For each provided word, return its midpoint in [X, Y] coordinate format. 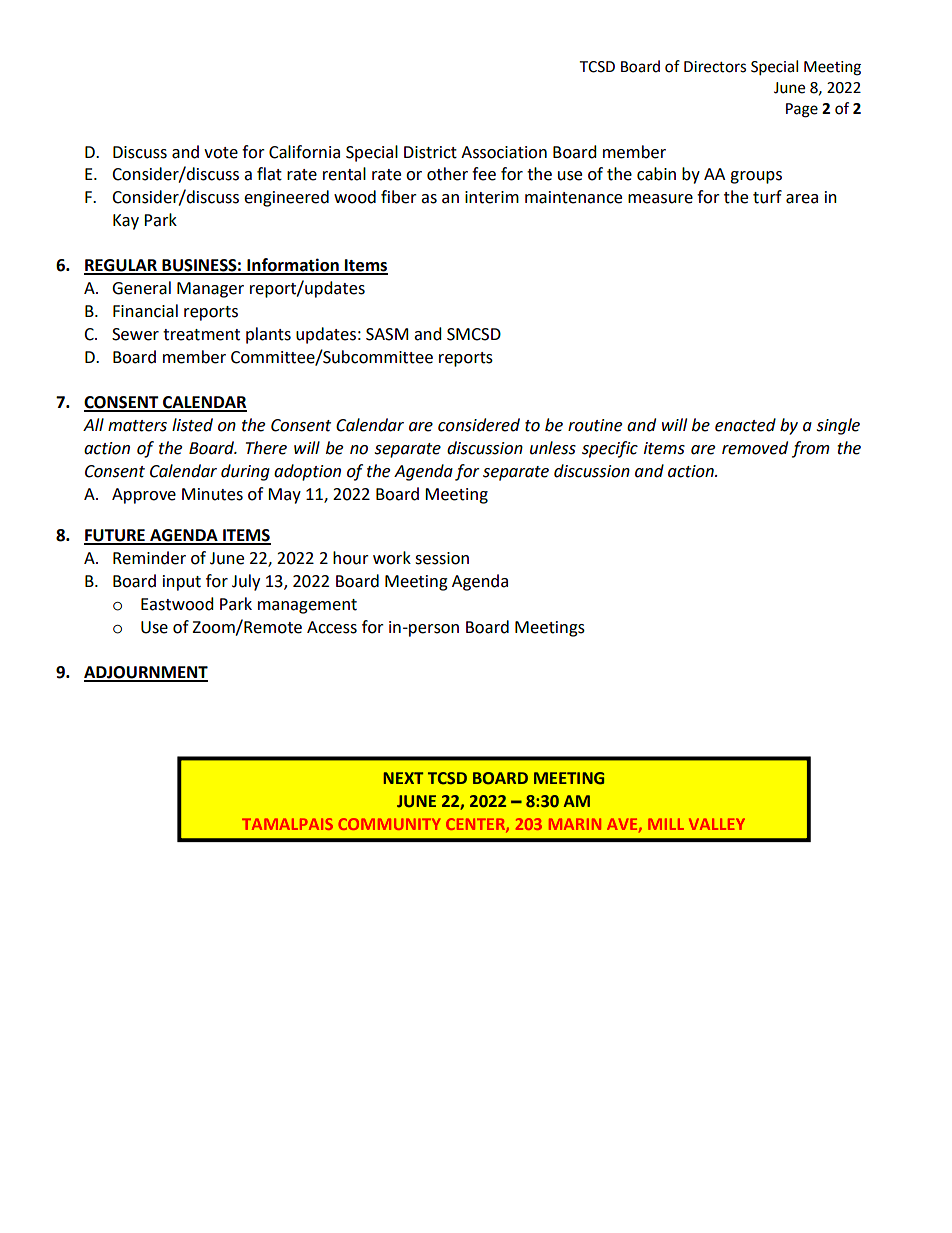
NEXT [404, 778]
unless [553, 448]
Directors [715, 67]
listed [192, 425]
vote [221, 153]
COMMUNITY [389, 824]
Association [504, 152]
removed [755, 448]
